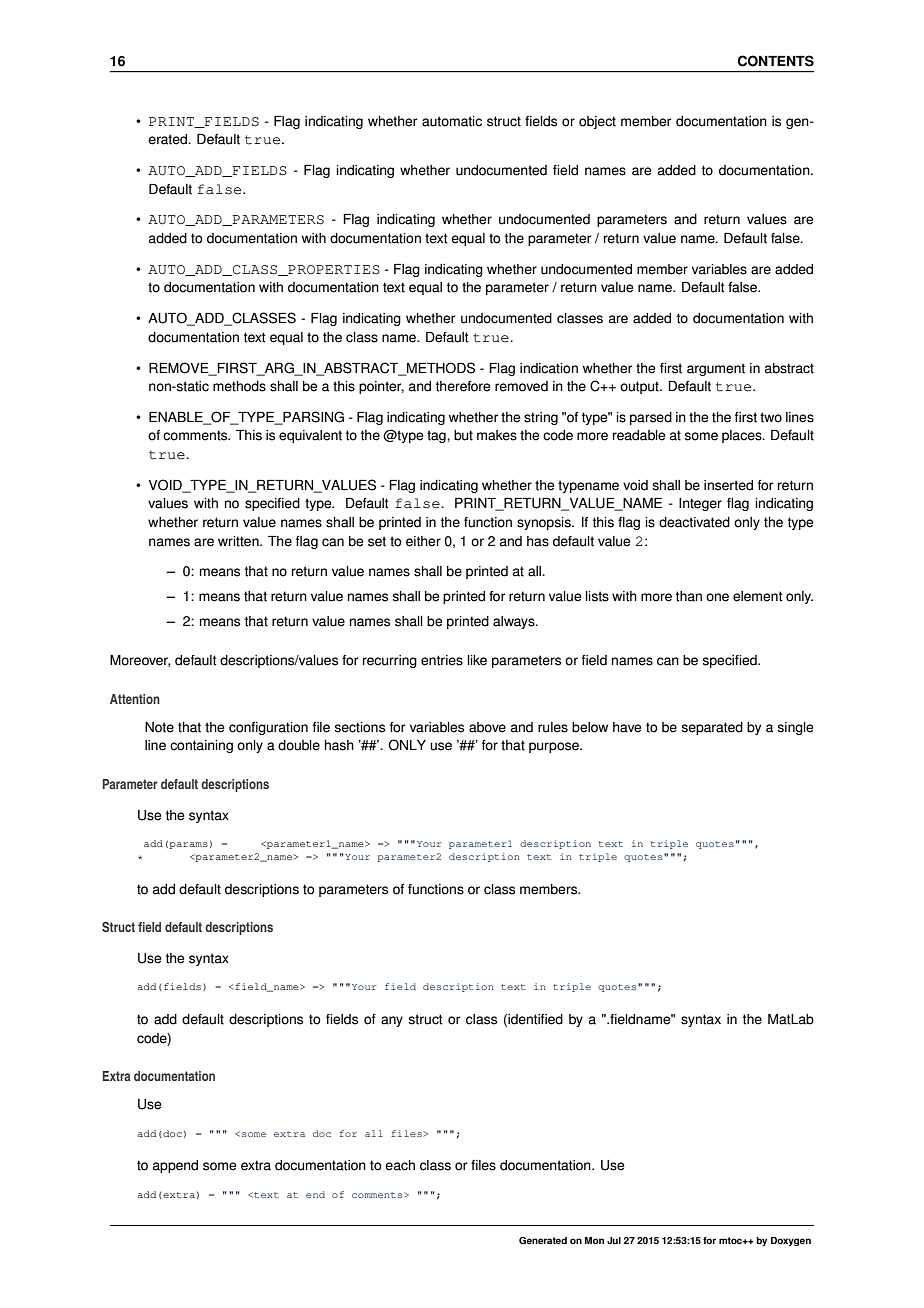 This screenshot has height=1308, width=924. Describe the element at coordinates (175, 1166) in the screenshot. I see `append` at that location.
